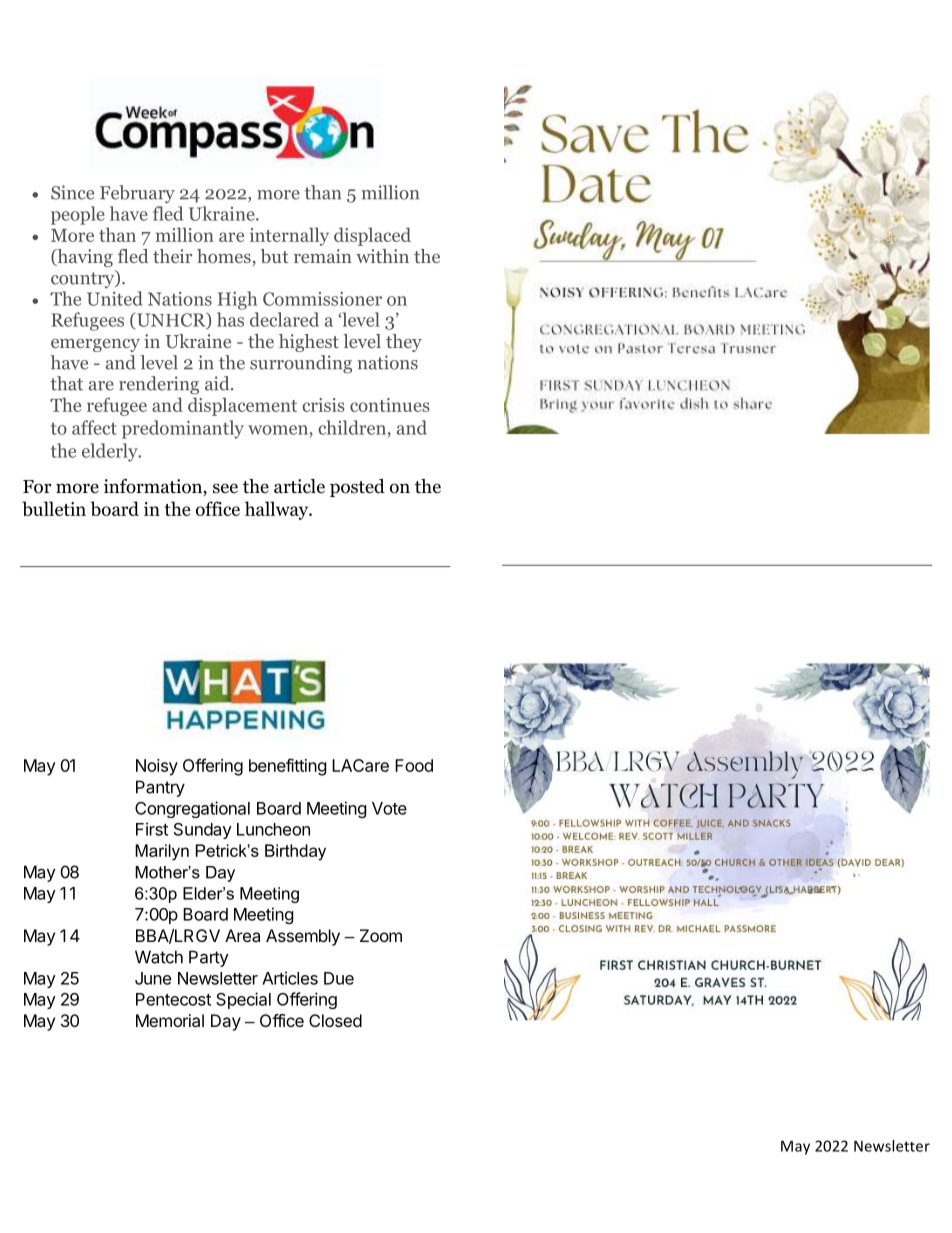  What do you see at coordinates (203, 831) in the page?
I see `Sunday` at bounding box center [203, 831].
